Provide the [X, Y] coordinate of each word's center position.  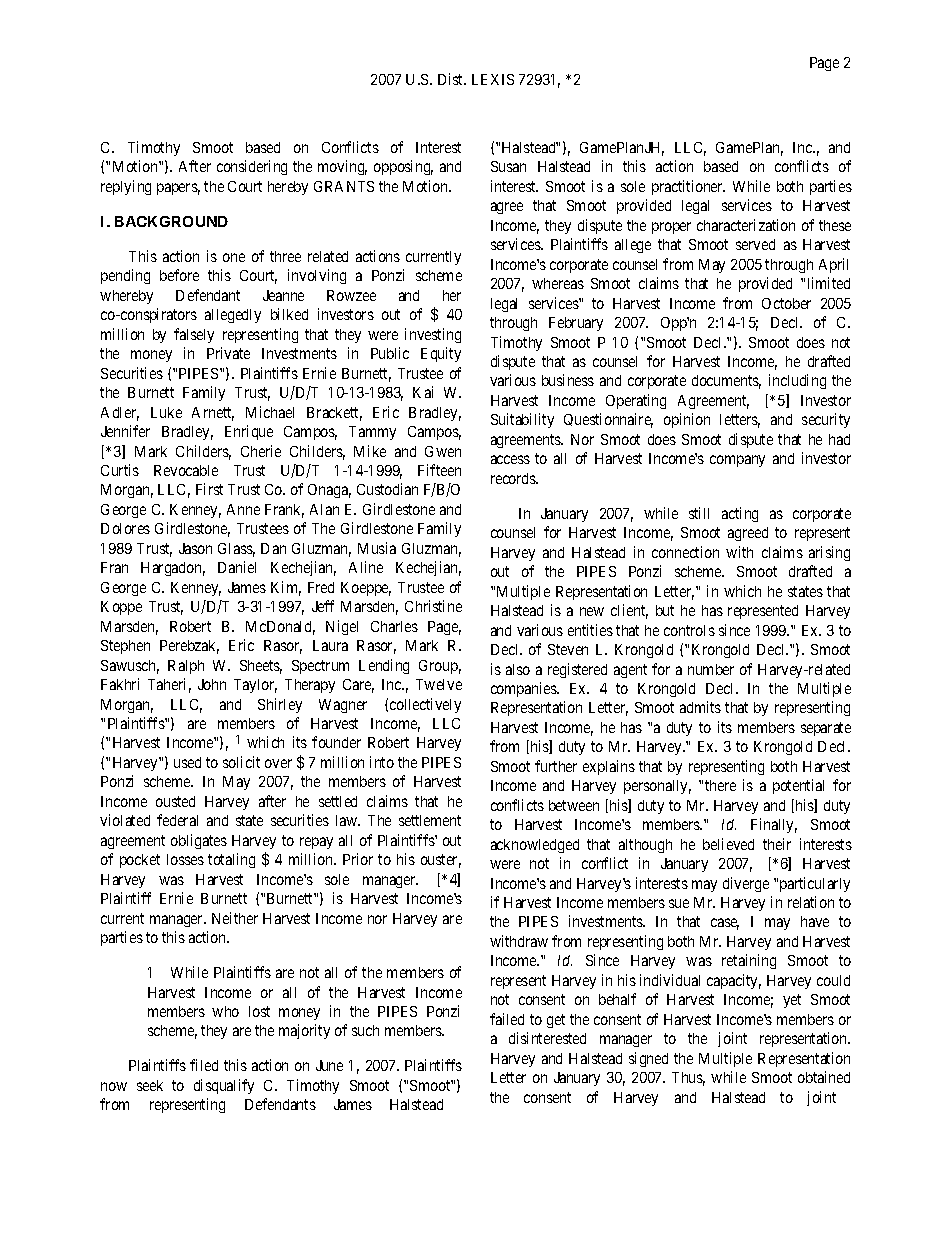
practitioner [688, 187]
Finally [774, 825]
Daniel [237, 567]
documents [726, 382]
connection [685, 552]
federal [177, 820]
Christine [433, 606]
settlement [430, 820]
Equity [441, 354]
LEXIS [493, 79]
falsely [194, 335]
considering [252, 167]
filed [204, 1065]
